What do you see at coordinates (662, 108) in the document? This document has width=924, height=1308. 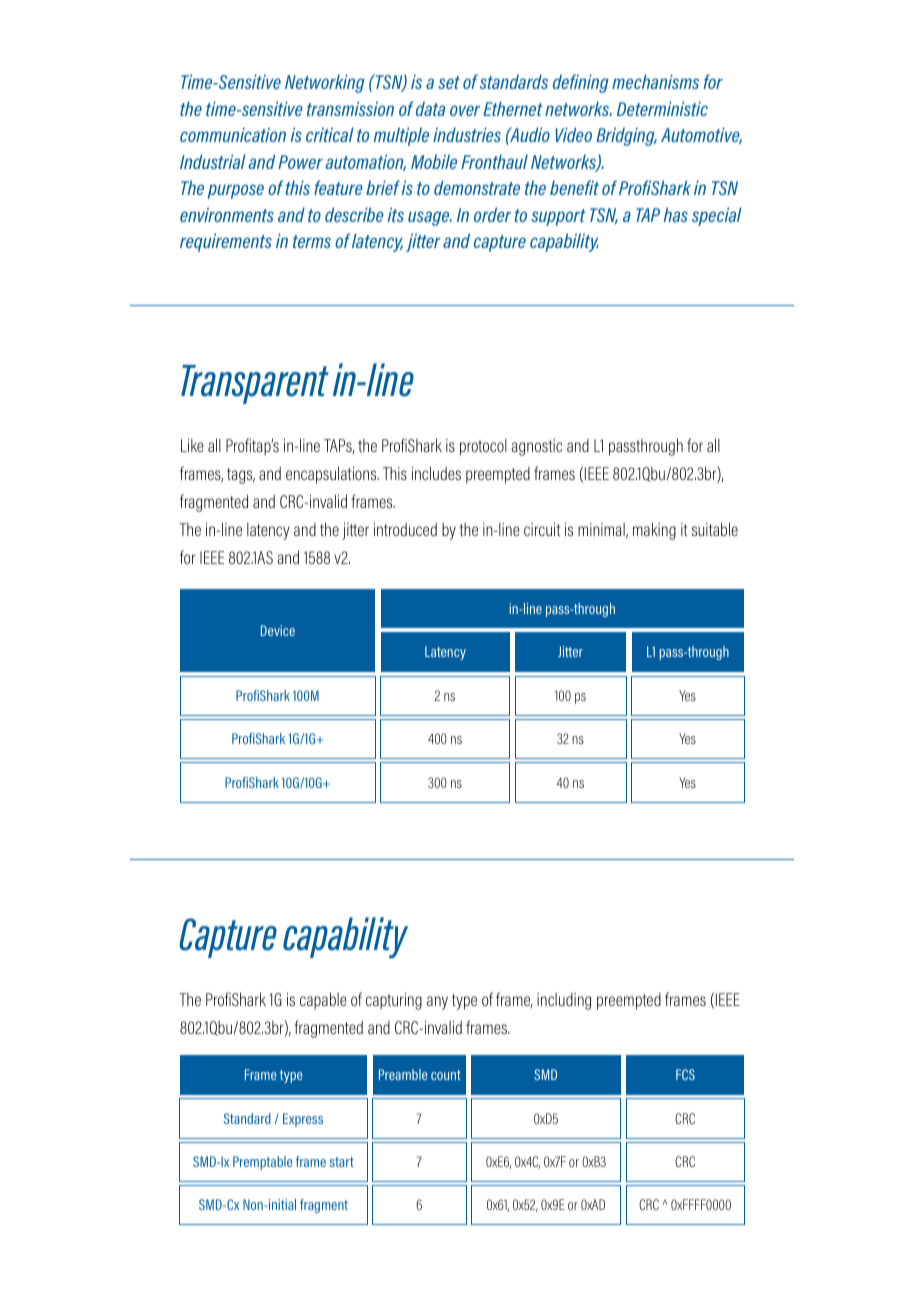 I see `Deterministic` at bounding box center [662, 108].
